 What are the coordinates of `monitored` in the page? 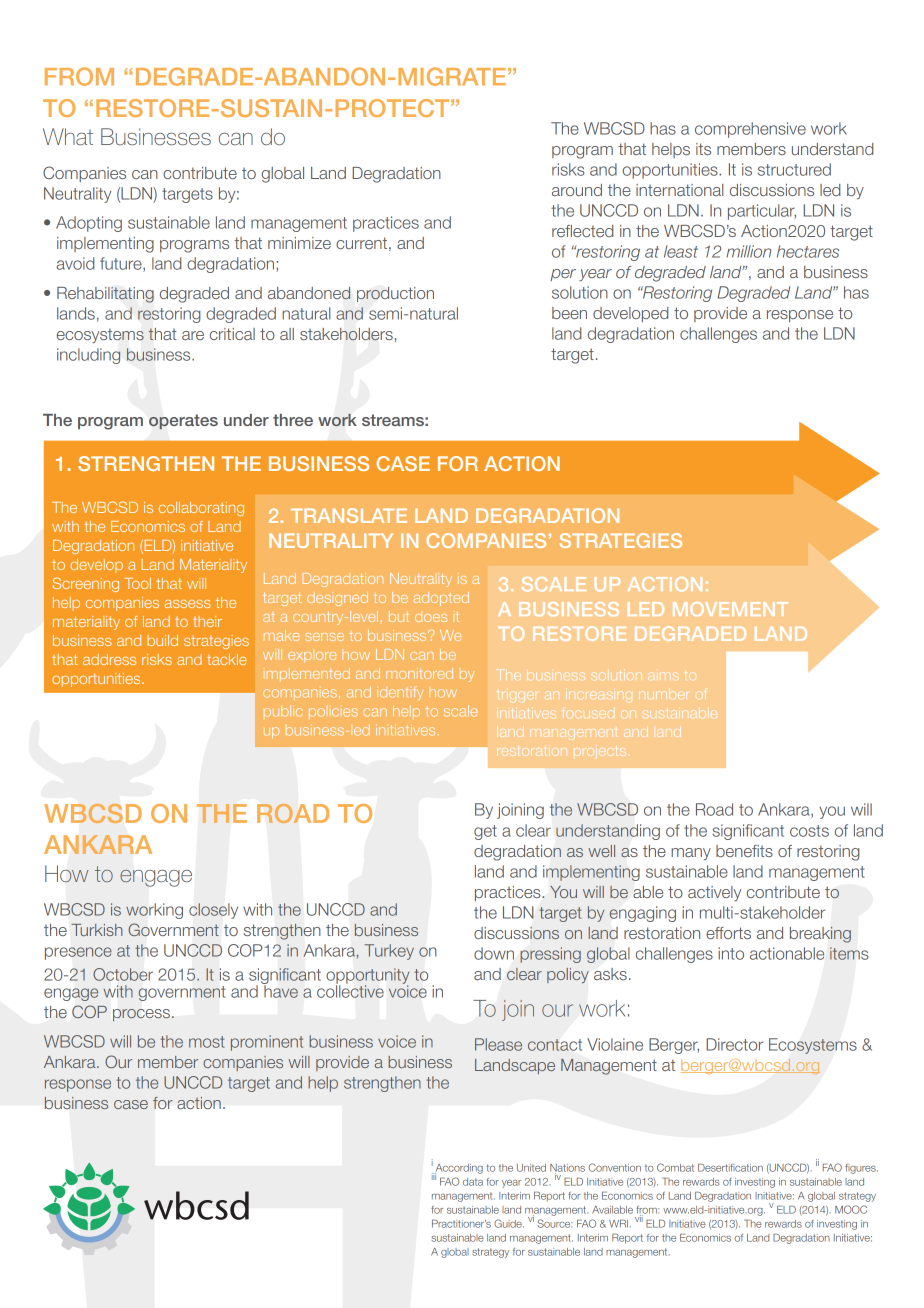 It's located at (419, 673).
